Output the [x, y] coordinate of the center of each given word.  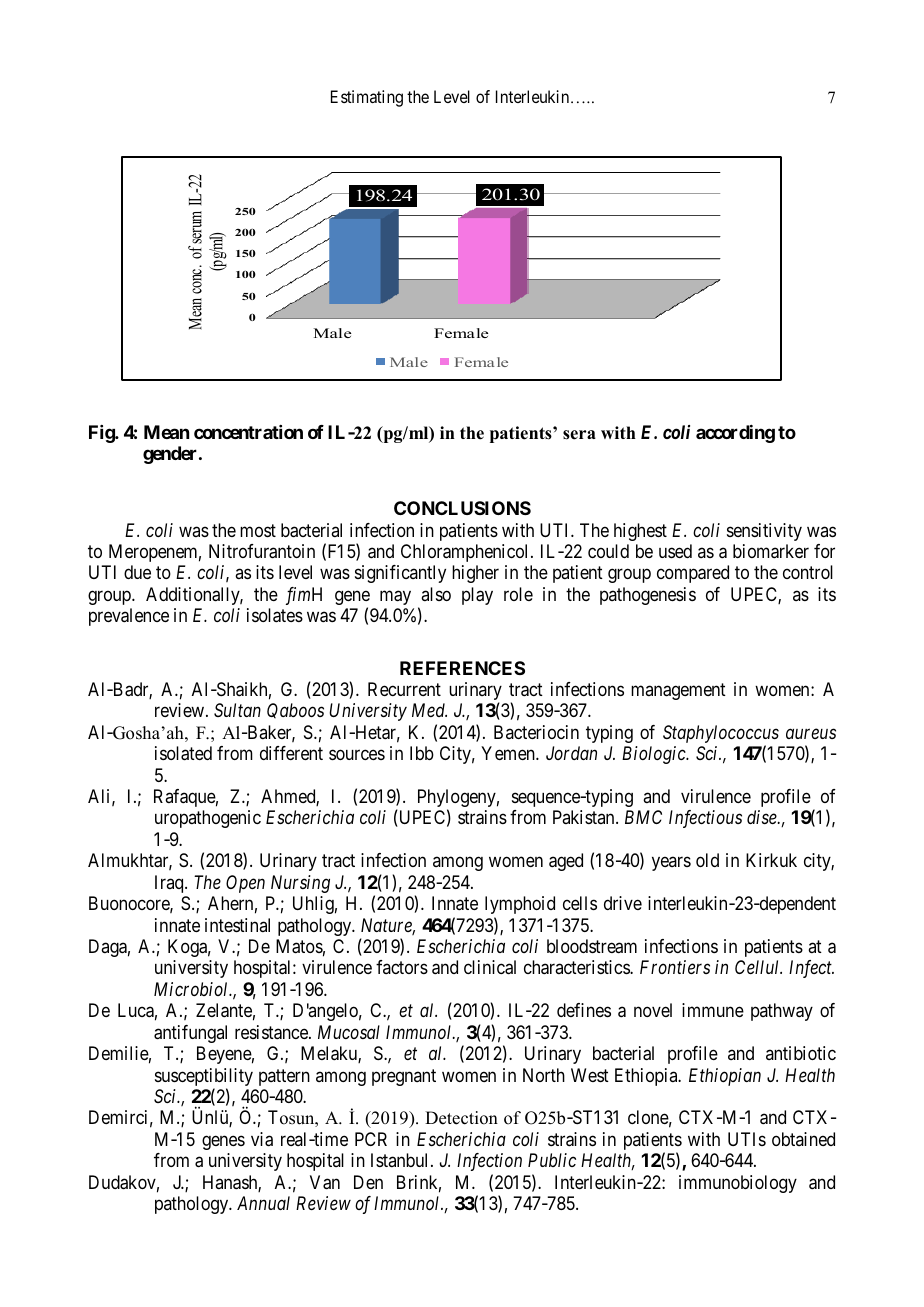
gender [171, 455]
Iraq [170, 884]
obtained [803, 1139]
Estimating [367, 98]
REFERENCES [462, 668]
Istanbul [401, 1160]
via [262, 1139]
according [735, 434]
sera [579, 435]
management [678, 691]
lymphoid [520, 905]
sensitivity [764, 532]
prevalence [129, 617]
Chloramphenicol [466, 553]
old [707, 860]
